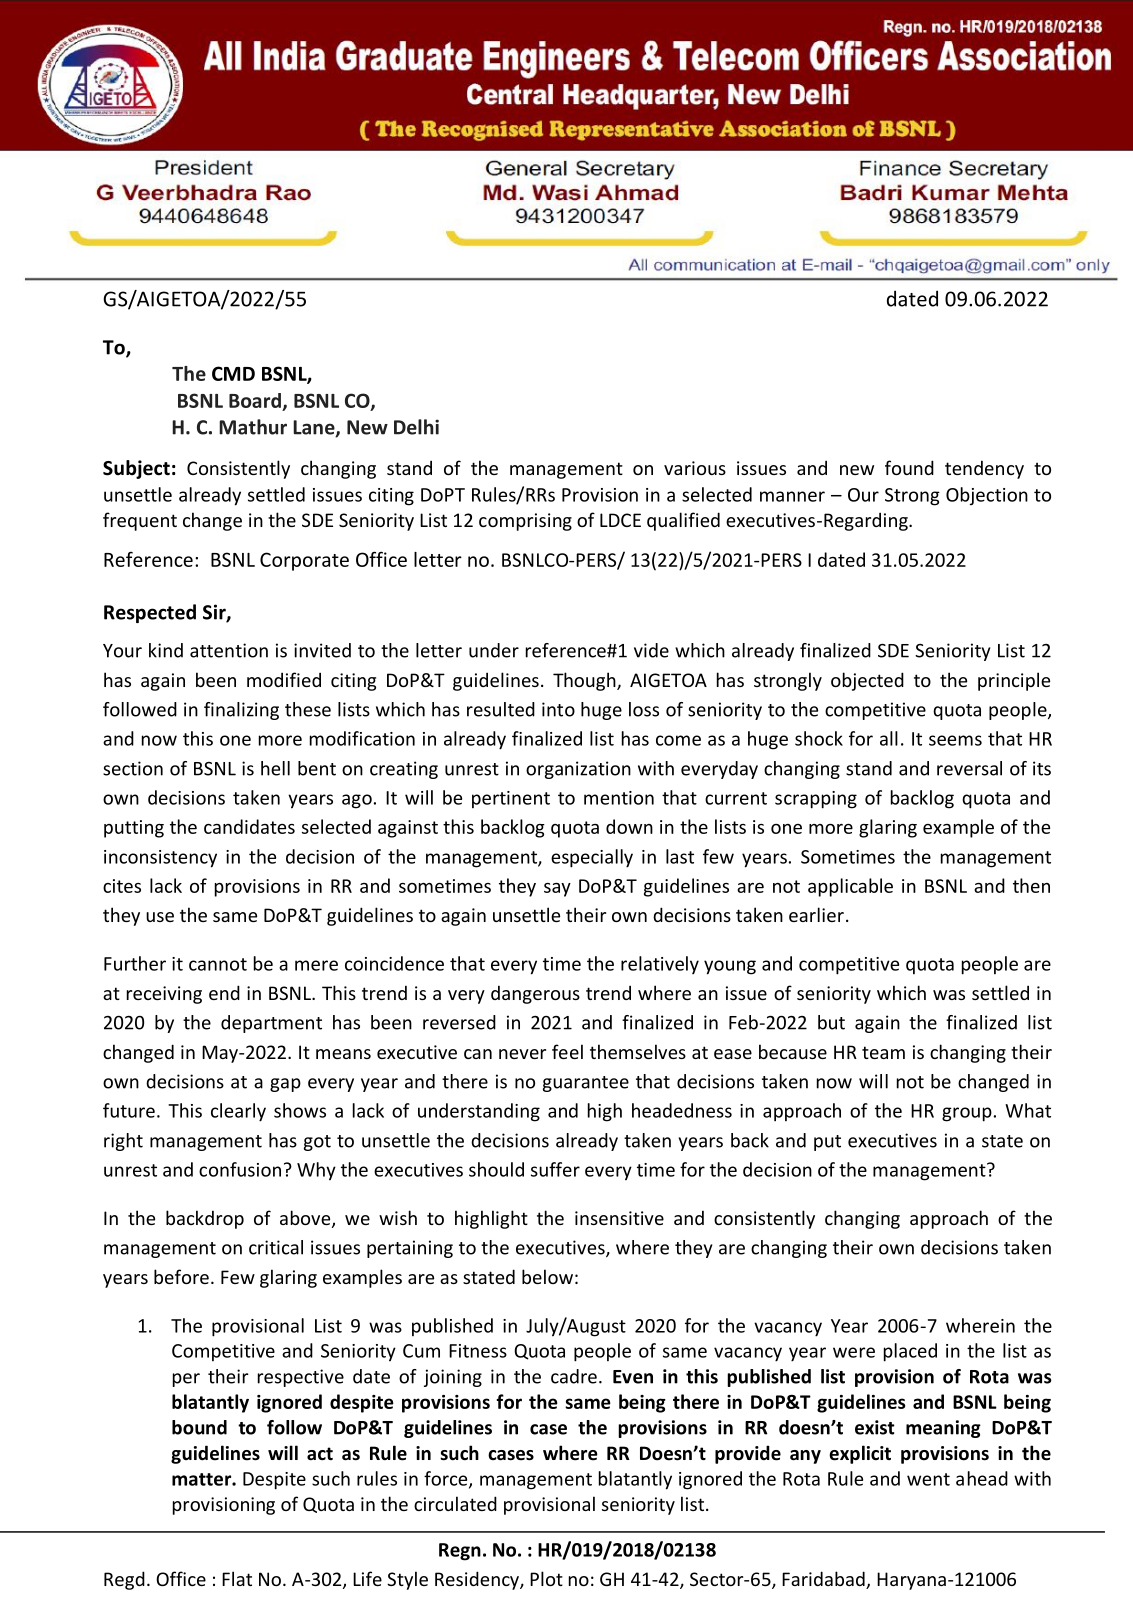 The height and width of the screenshot is (1603, 1133). Describe the element at coordinates (909, 467) in the screenshot. I see `found` at that location.
